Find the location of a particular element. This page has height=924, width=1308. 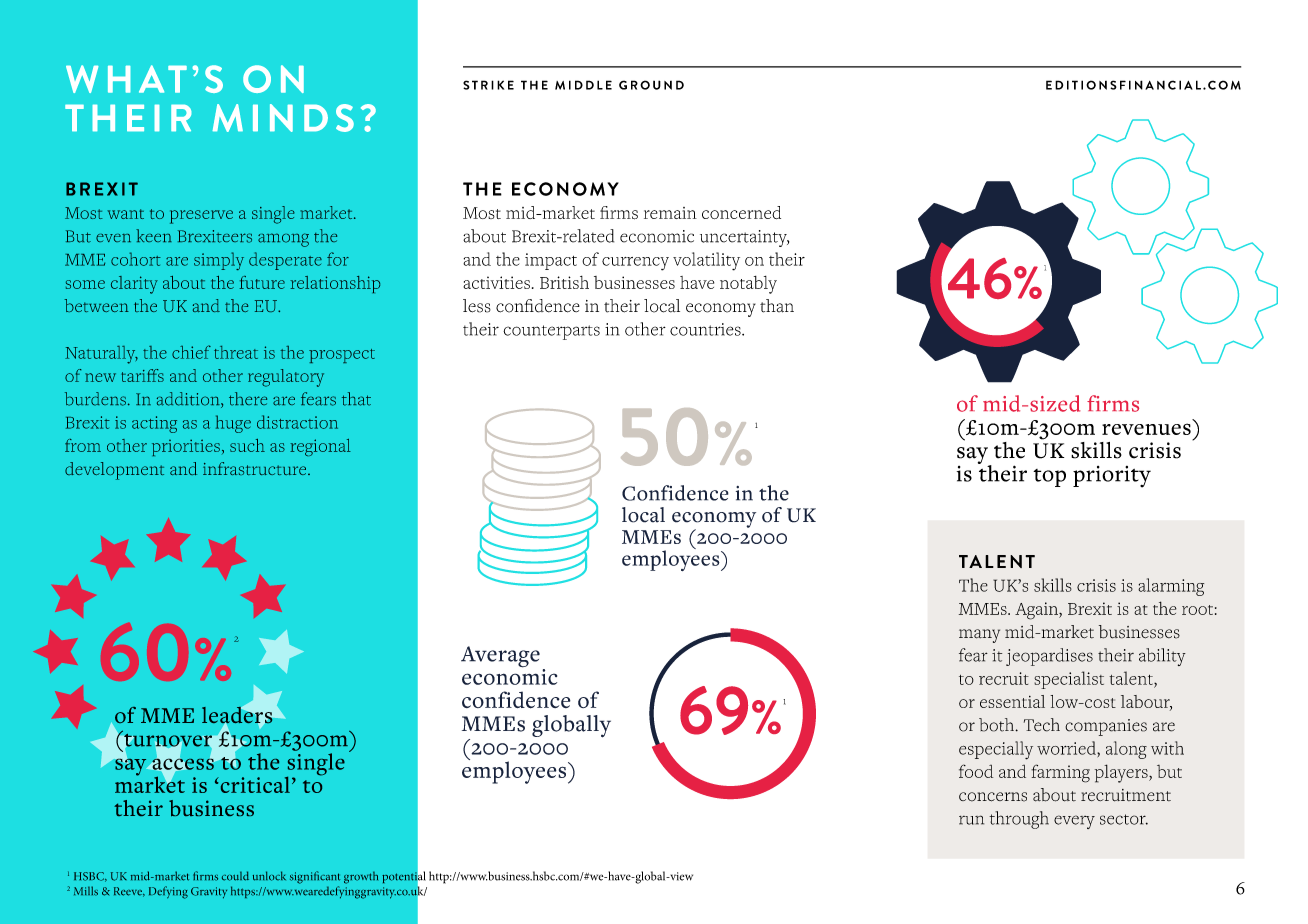

threat is located at coordinates (236, 352).
